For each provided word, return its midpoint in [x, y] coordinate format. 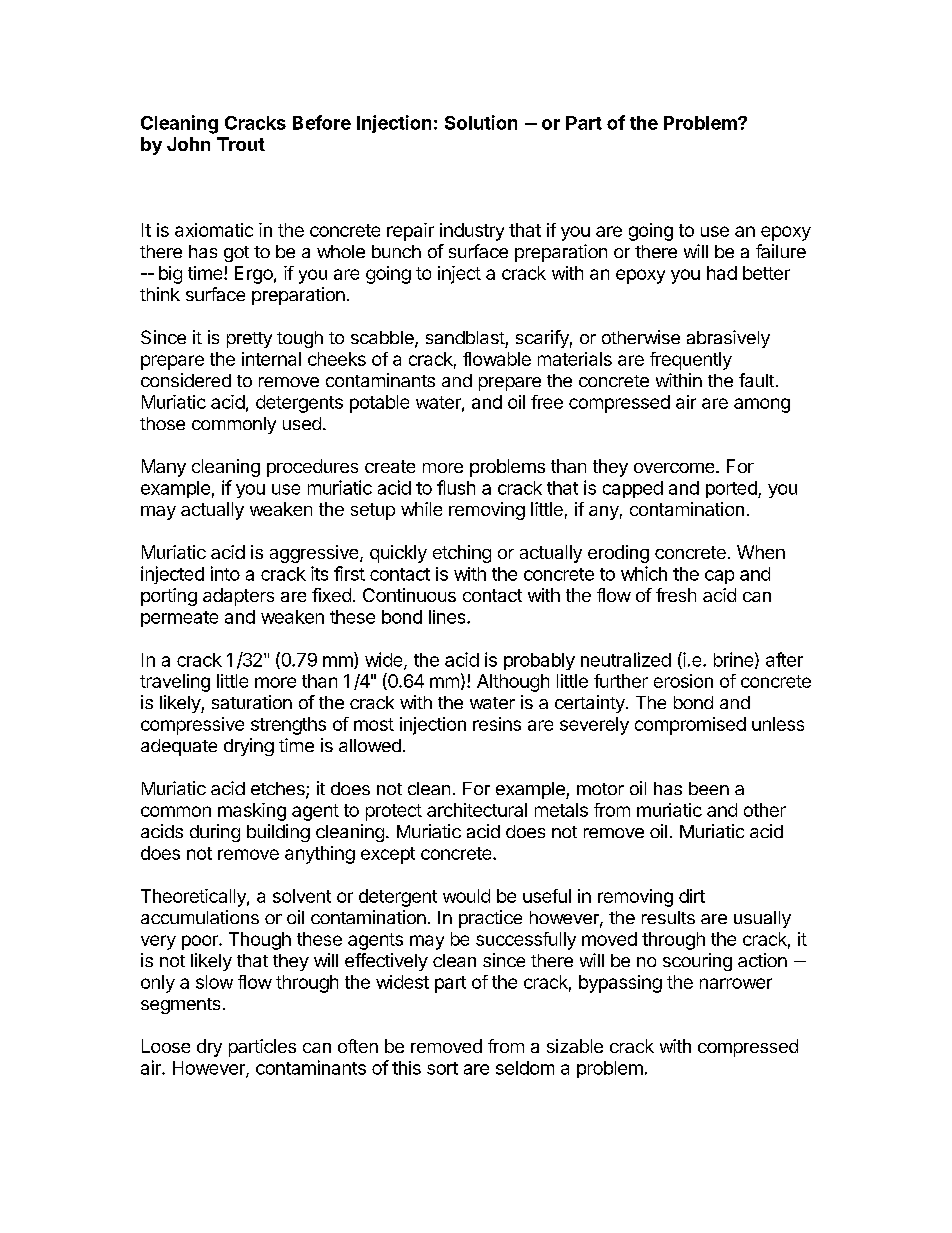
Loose [166, 1046]
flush [456, 487]
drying [249, 747]
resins [497, 724]
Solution [481, 122]
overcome [675, 468]
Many [164, 468]
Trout [241, 144]
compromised [690, 726]
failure [781, 251]
